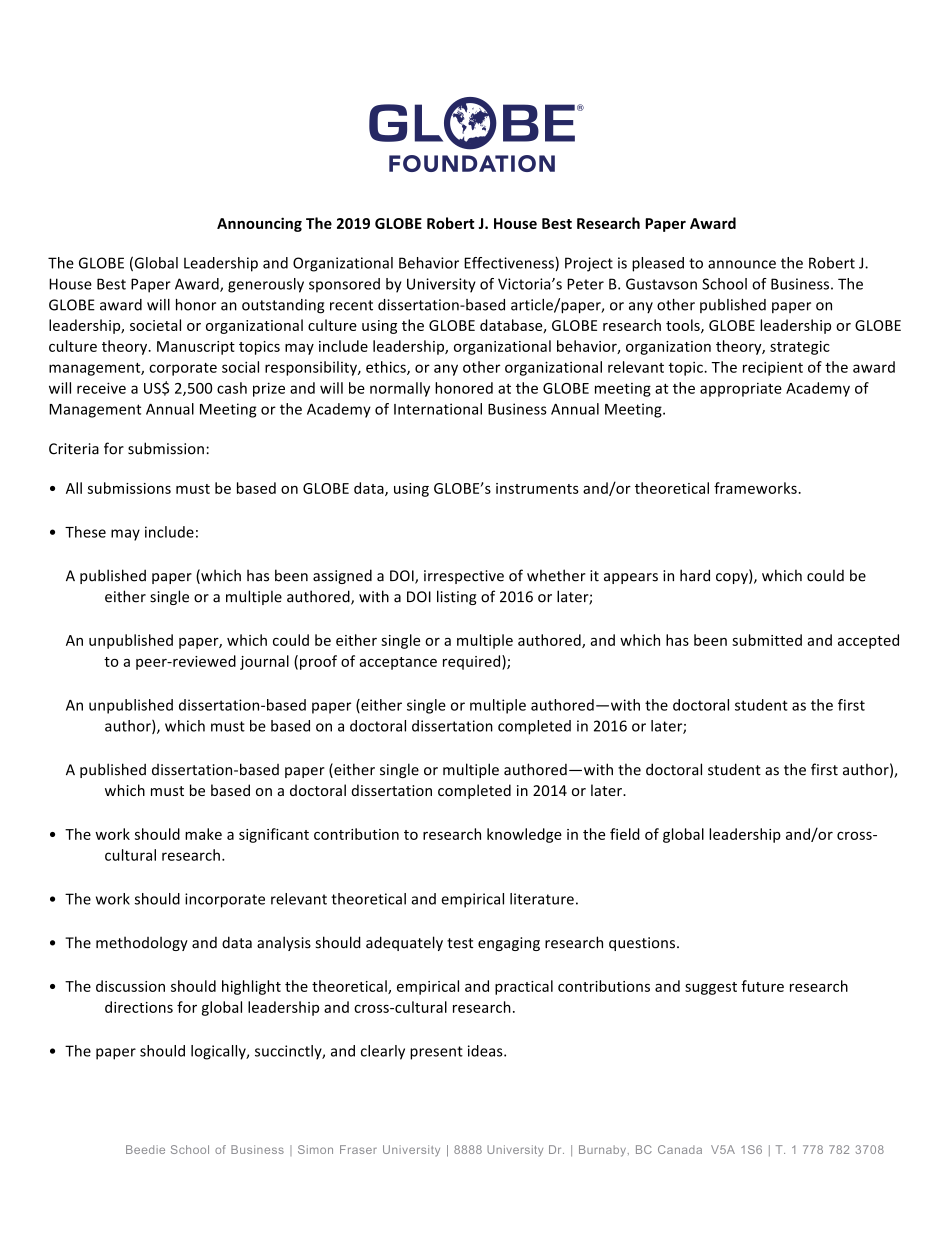 The height and width of the screenshot is (1233, 952). I want to click on journal, so click(264, 662).
